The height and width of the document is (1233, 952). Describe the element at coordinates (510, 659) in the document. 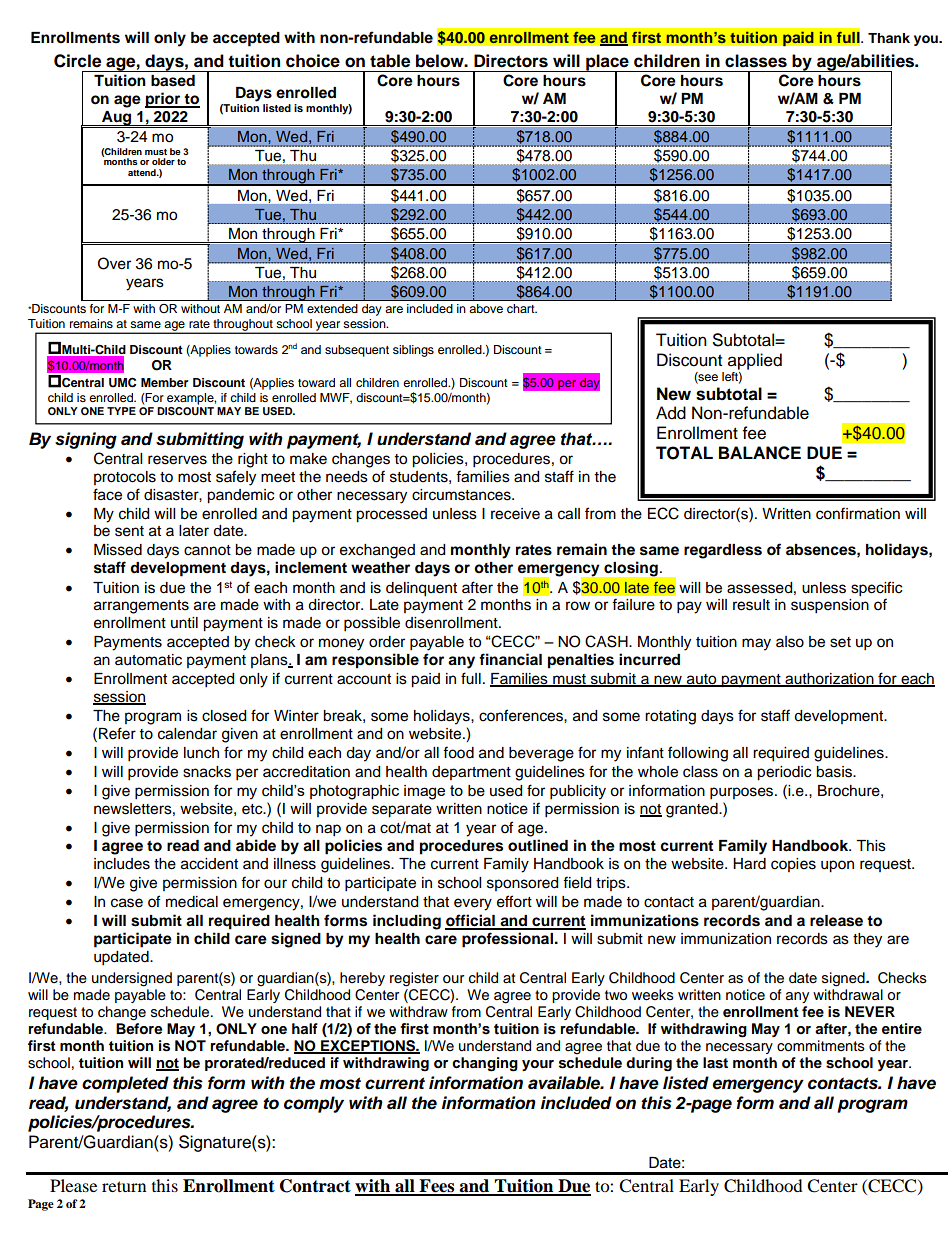

I see `financial` at that location.
